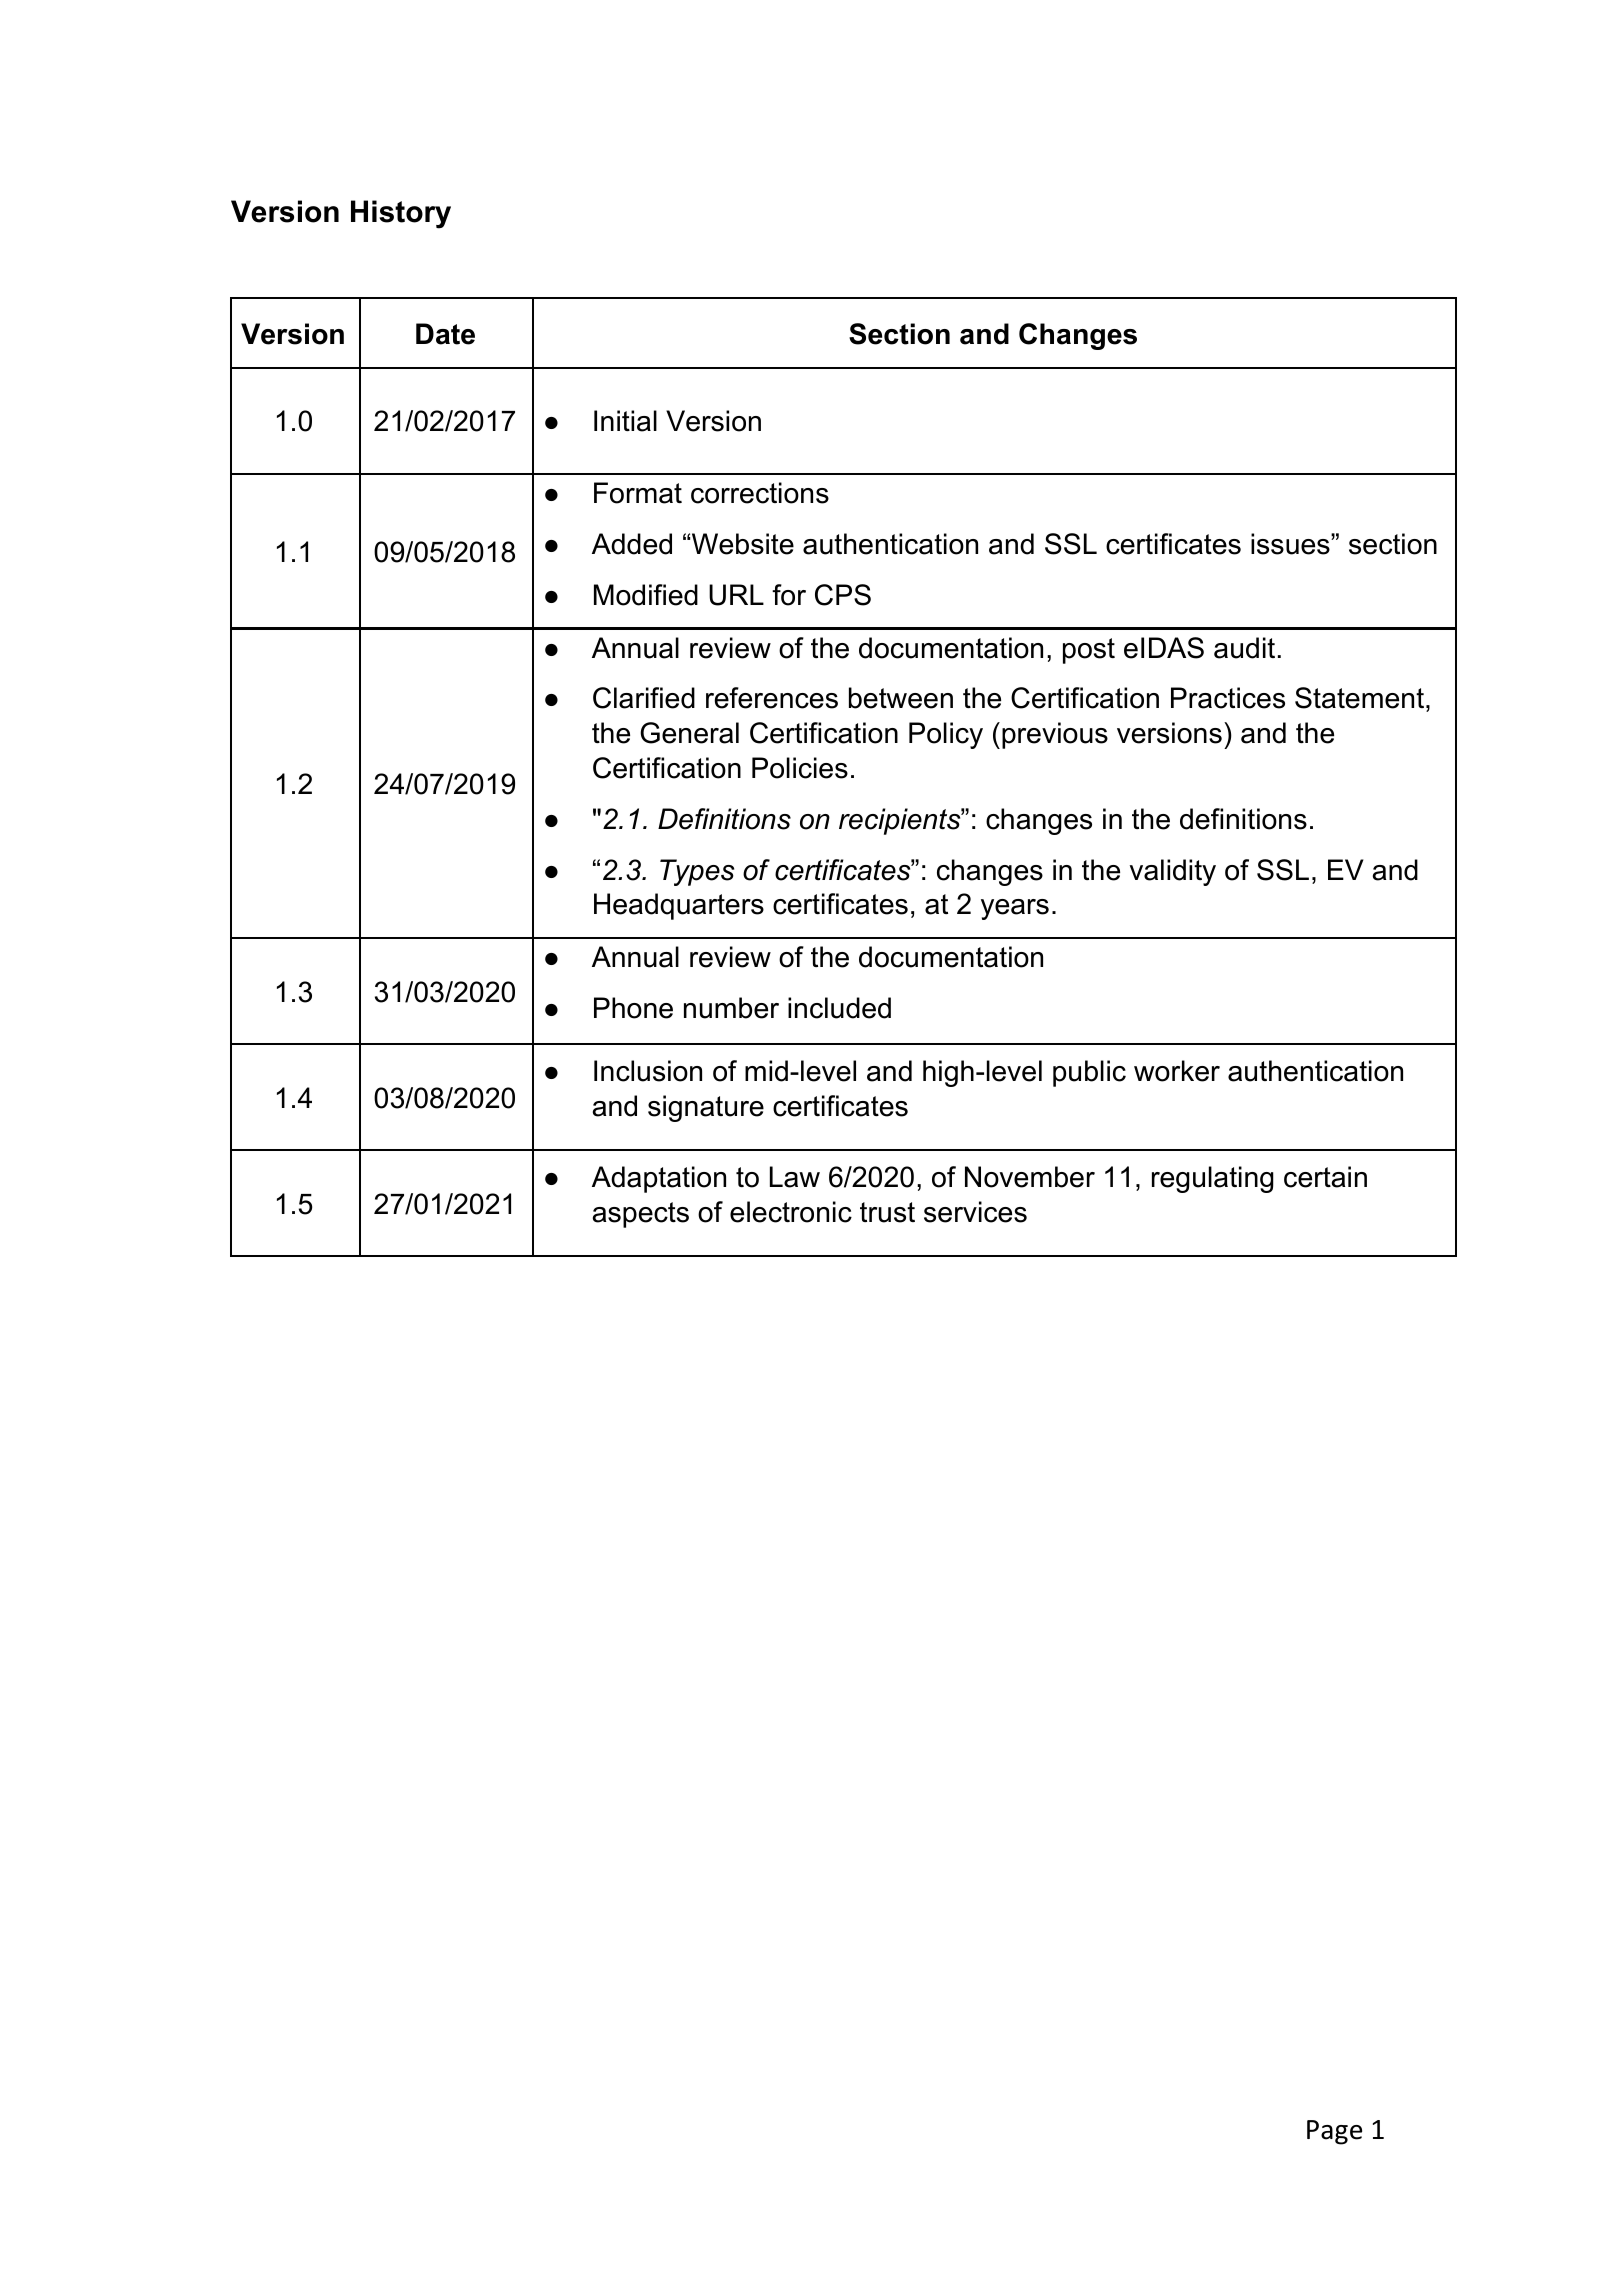  Describe the element at coordinates (445, 334) in the screenshot. I see `Date` at that location.
